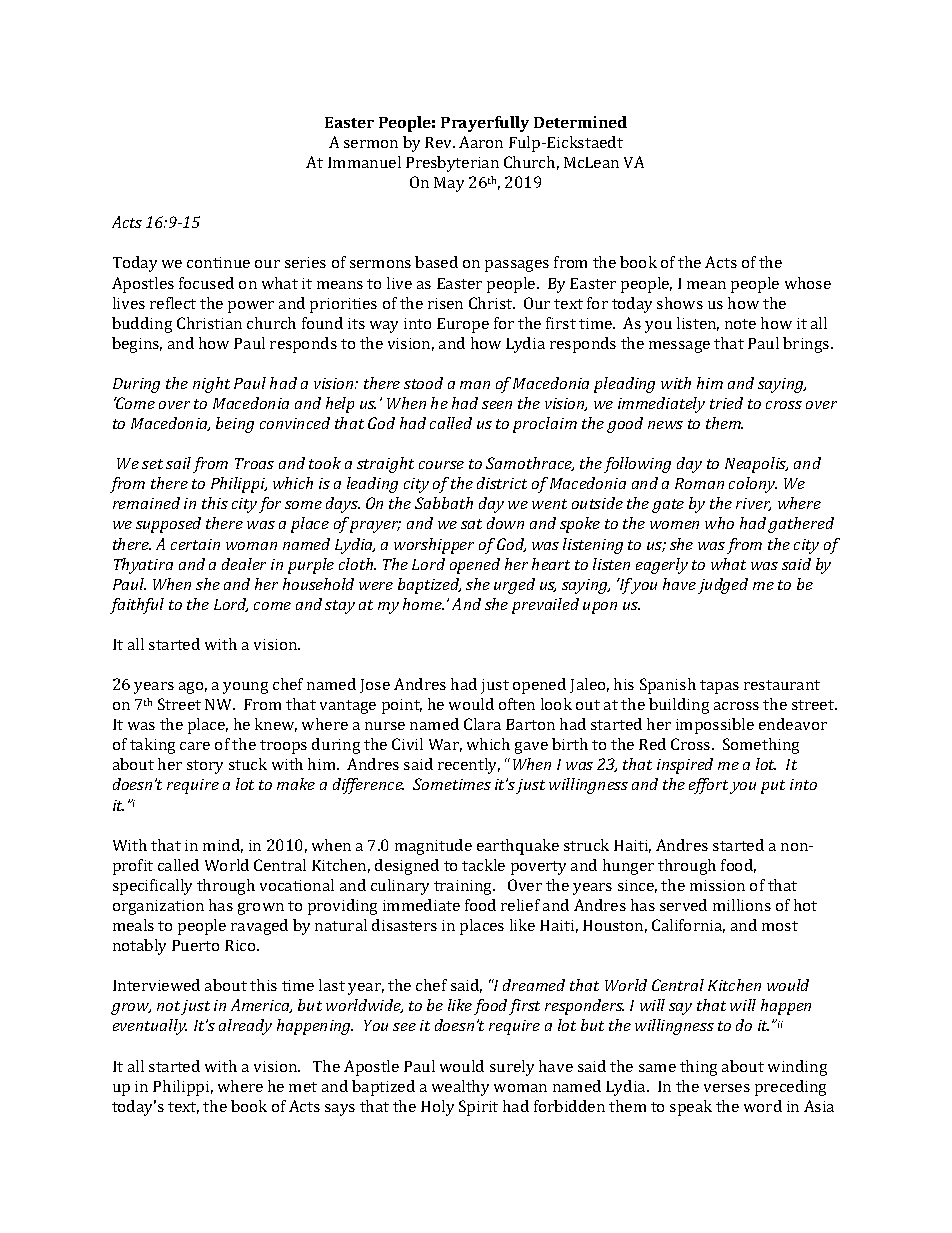  I want to click on Immanuel, so click(364, 162).
